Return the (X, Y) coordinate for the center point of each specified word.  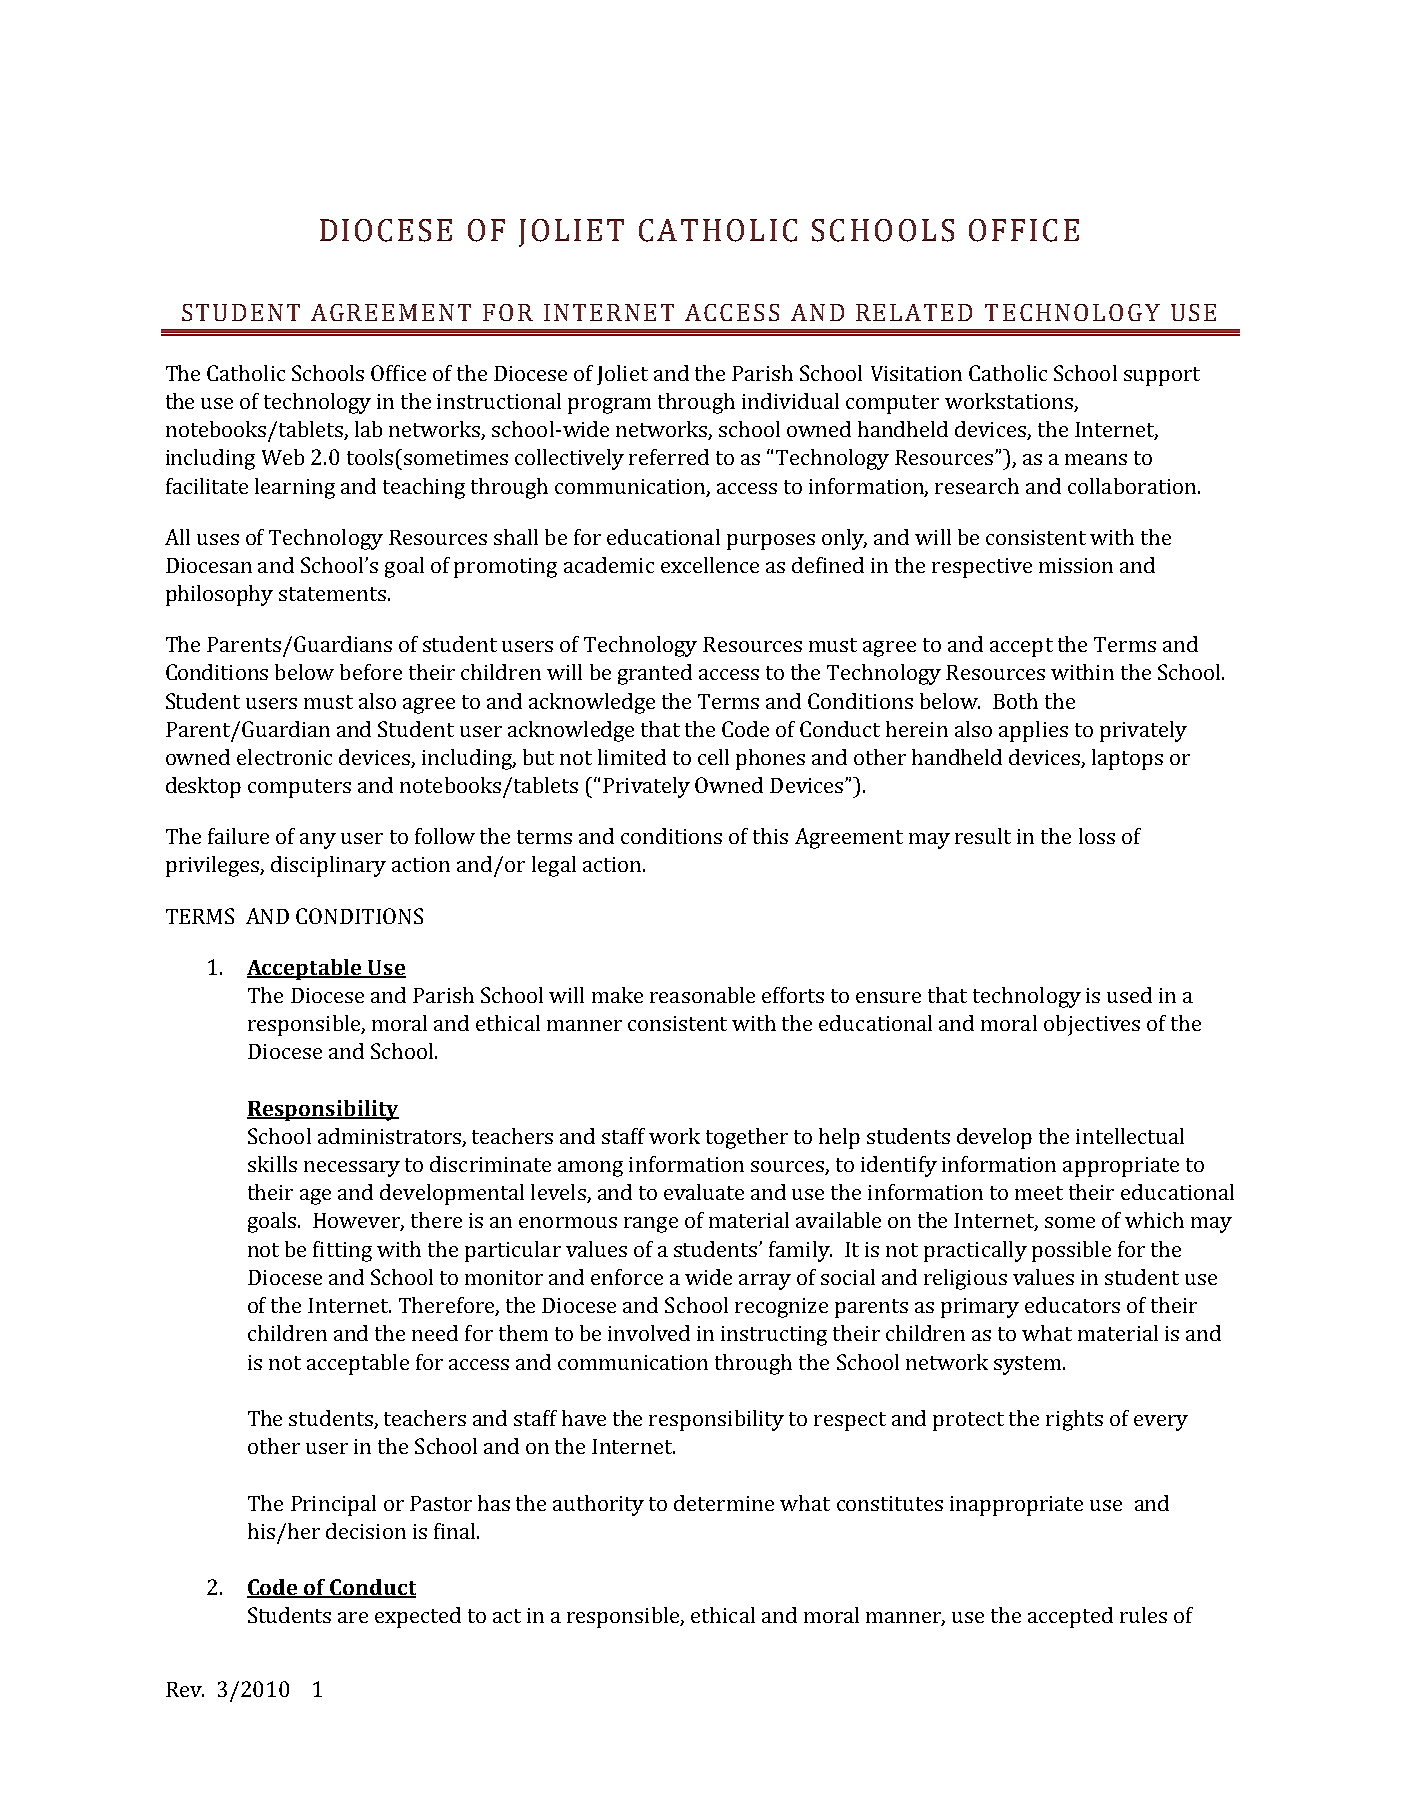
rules (1143, 1615)
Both (1015, 701)
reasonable (702, 995)
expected (418, 1617)
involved (649, 1333)
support (1162, 376)
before (371, 672)
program (609, 406)
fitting (342, 1251)
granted (655, 674)
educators (1072, 1305)
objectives (1092, 1025)
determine (724, 1503)
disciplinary (328, 866)
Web (283, 457)
